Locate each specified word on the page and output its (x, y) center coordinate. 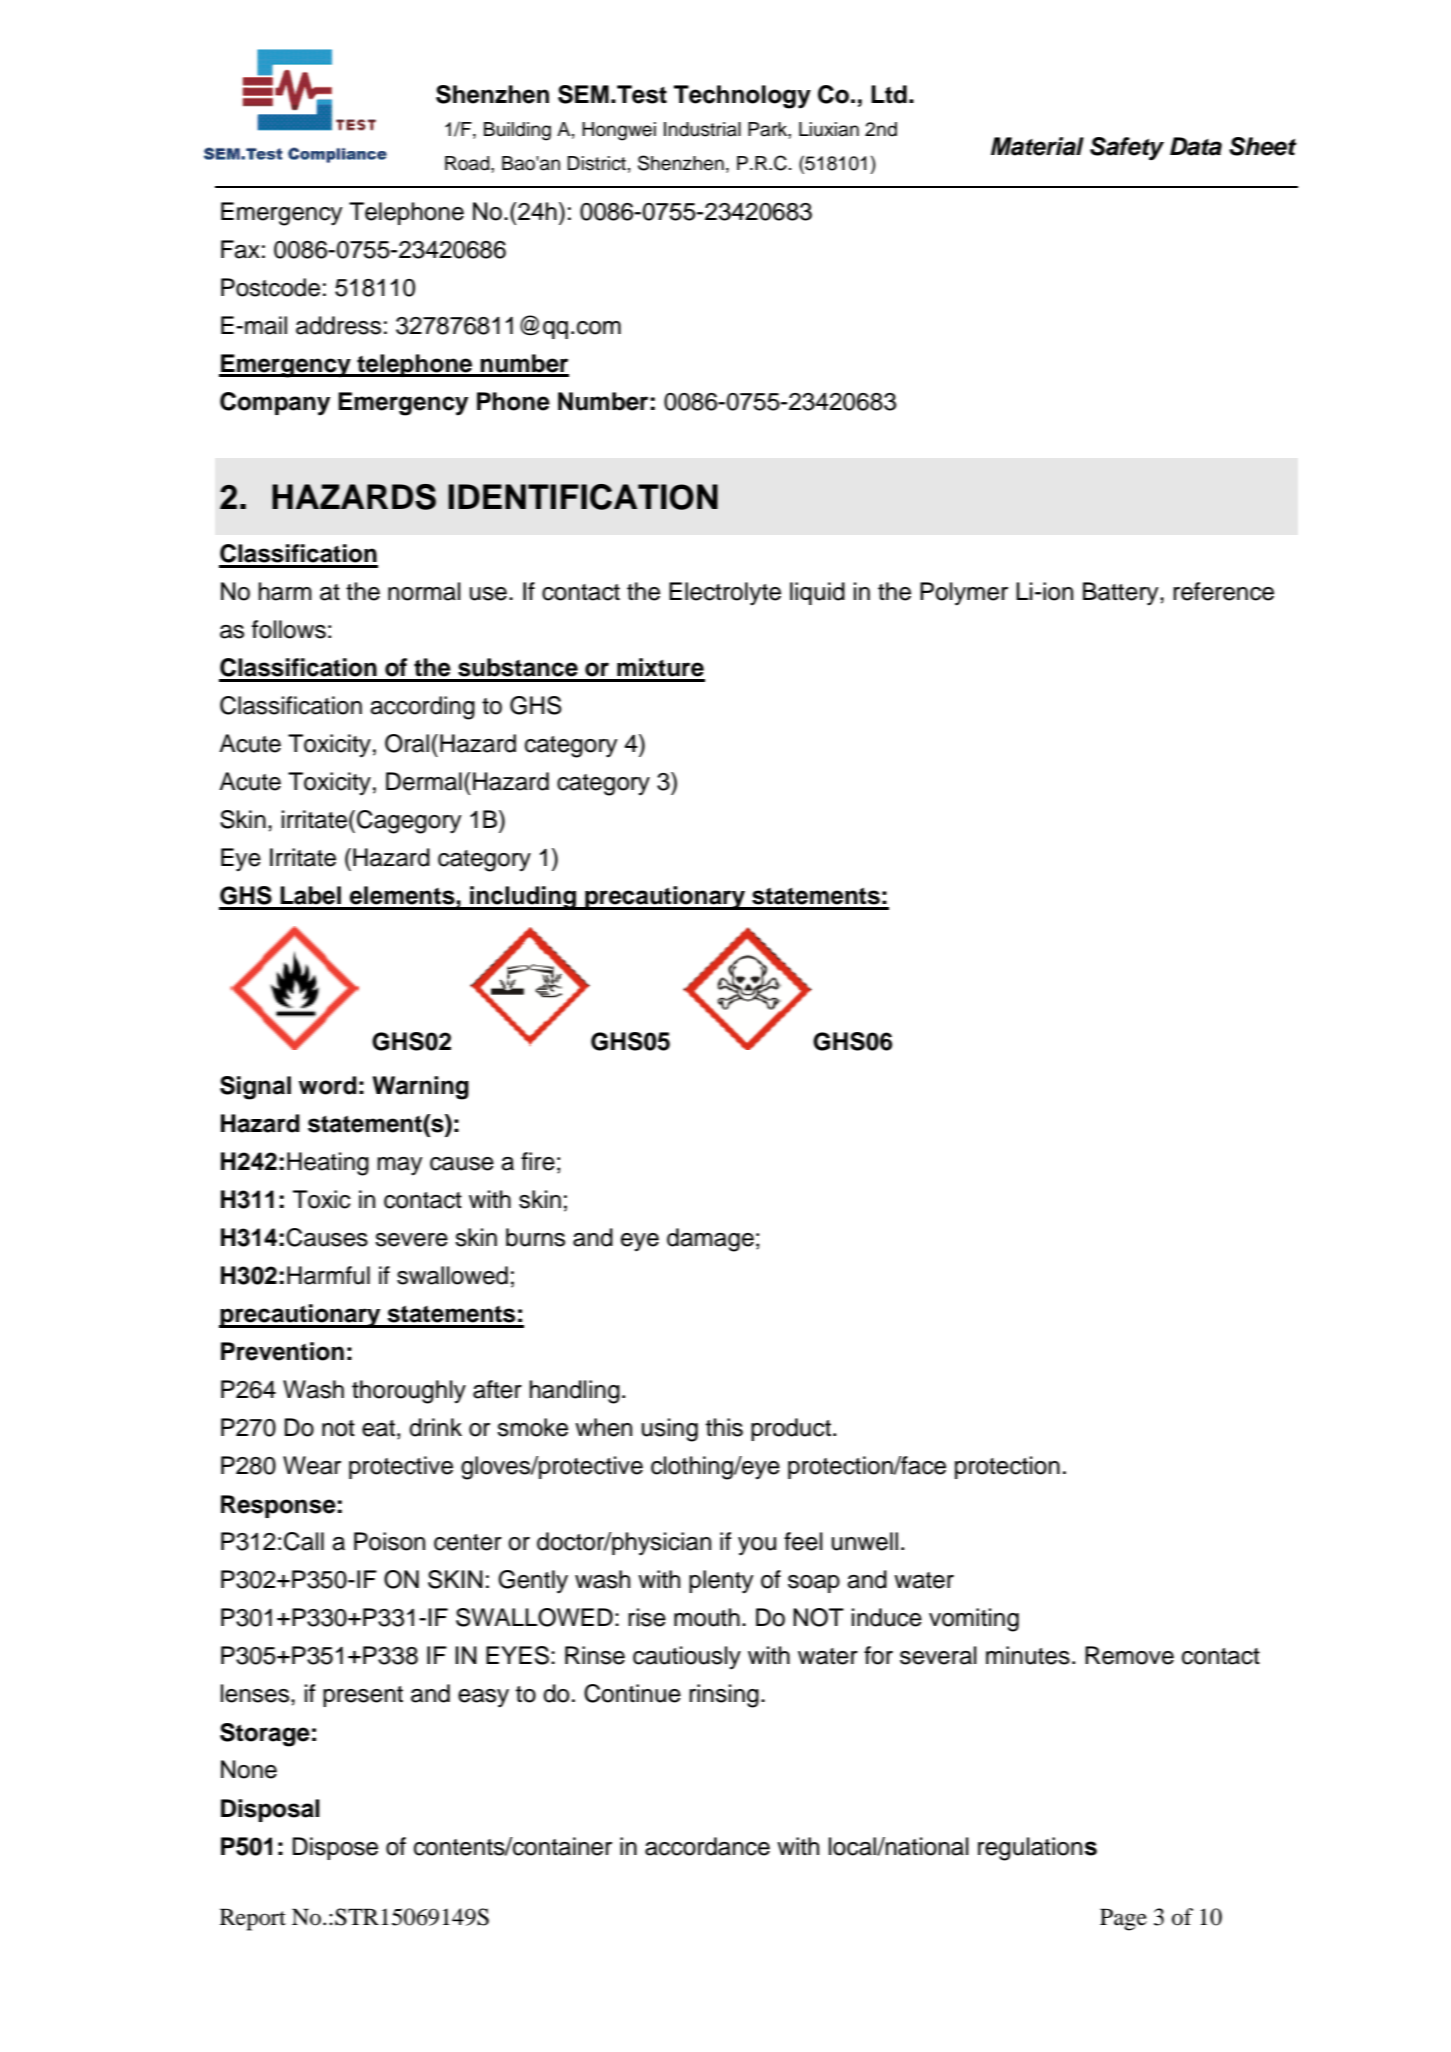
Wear (312, 1465)
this (724, 1427)
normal (424, 591)
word (328, 1085)
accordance (707, 1846)
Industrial (702, 129)
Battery (1122, 594)
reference (1223, 591)
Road (468, 163)
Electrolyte (725, 594)
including (523, 898)
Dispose (335, 1848)
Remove (1129, 1655)
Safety (1127, 148)
